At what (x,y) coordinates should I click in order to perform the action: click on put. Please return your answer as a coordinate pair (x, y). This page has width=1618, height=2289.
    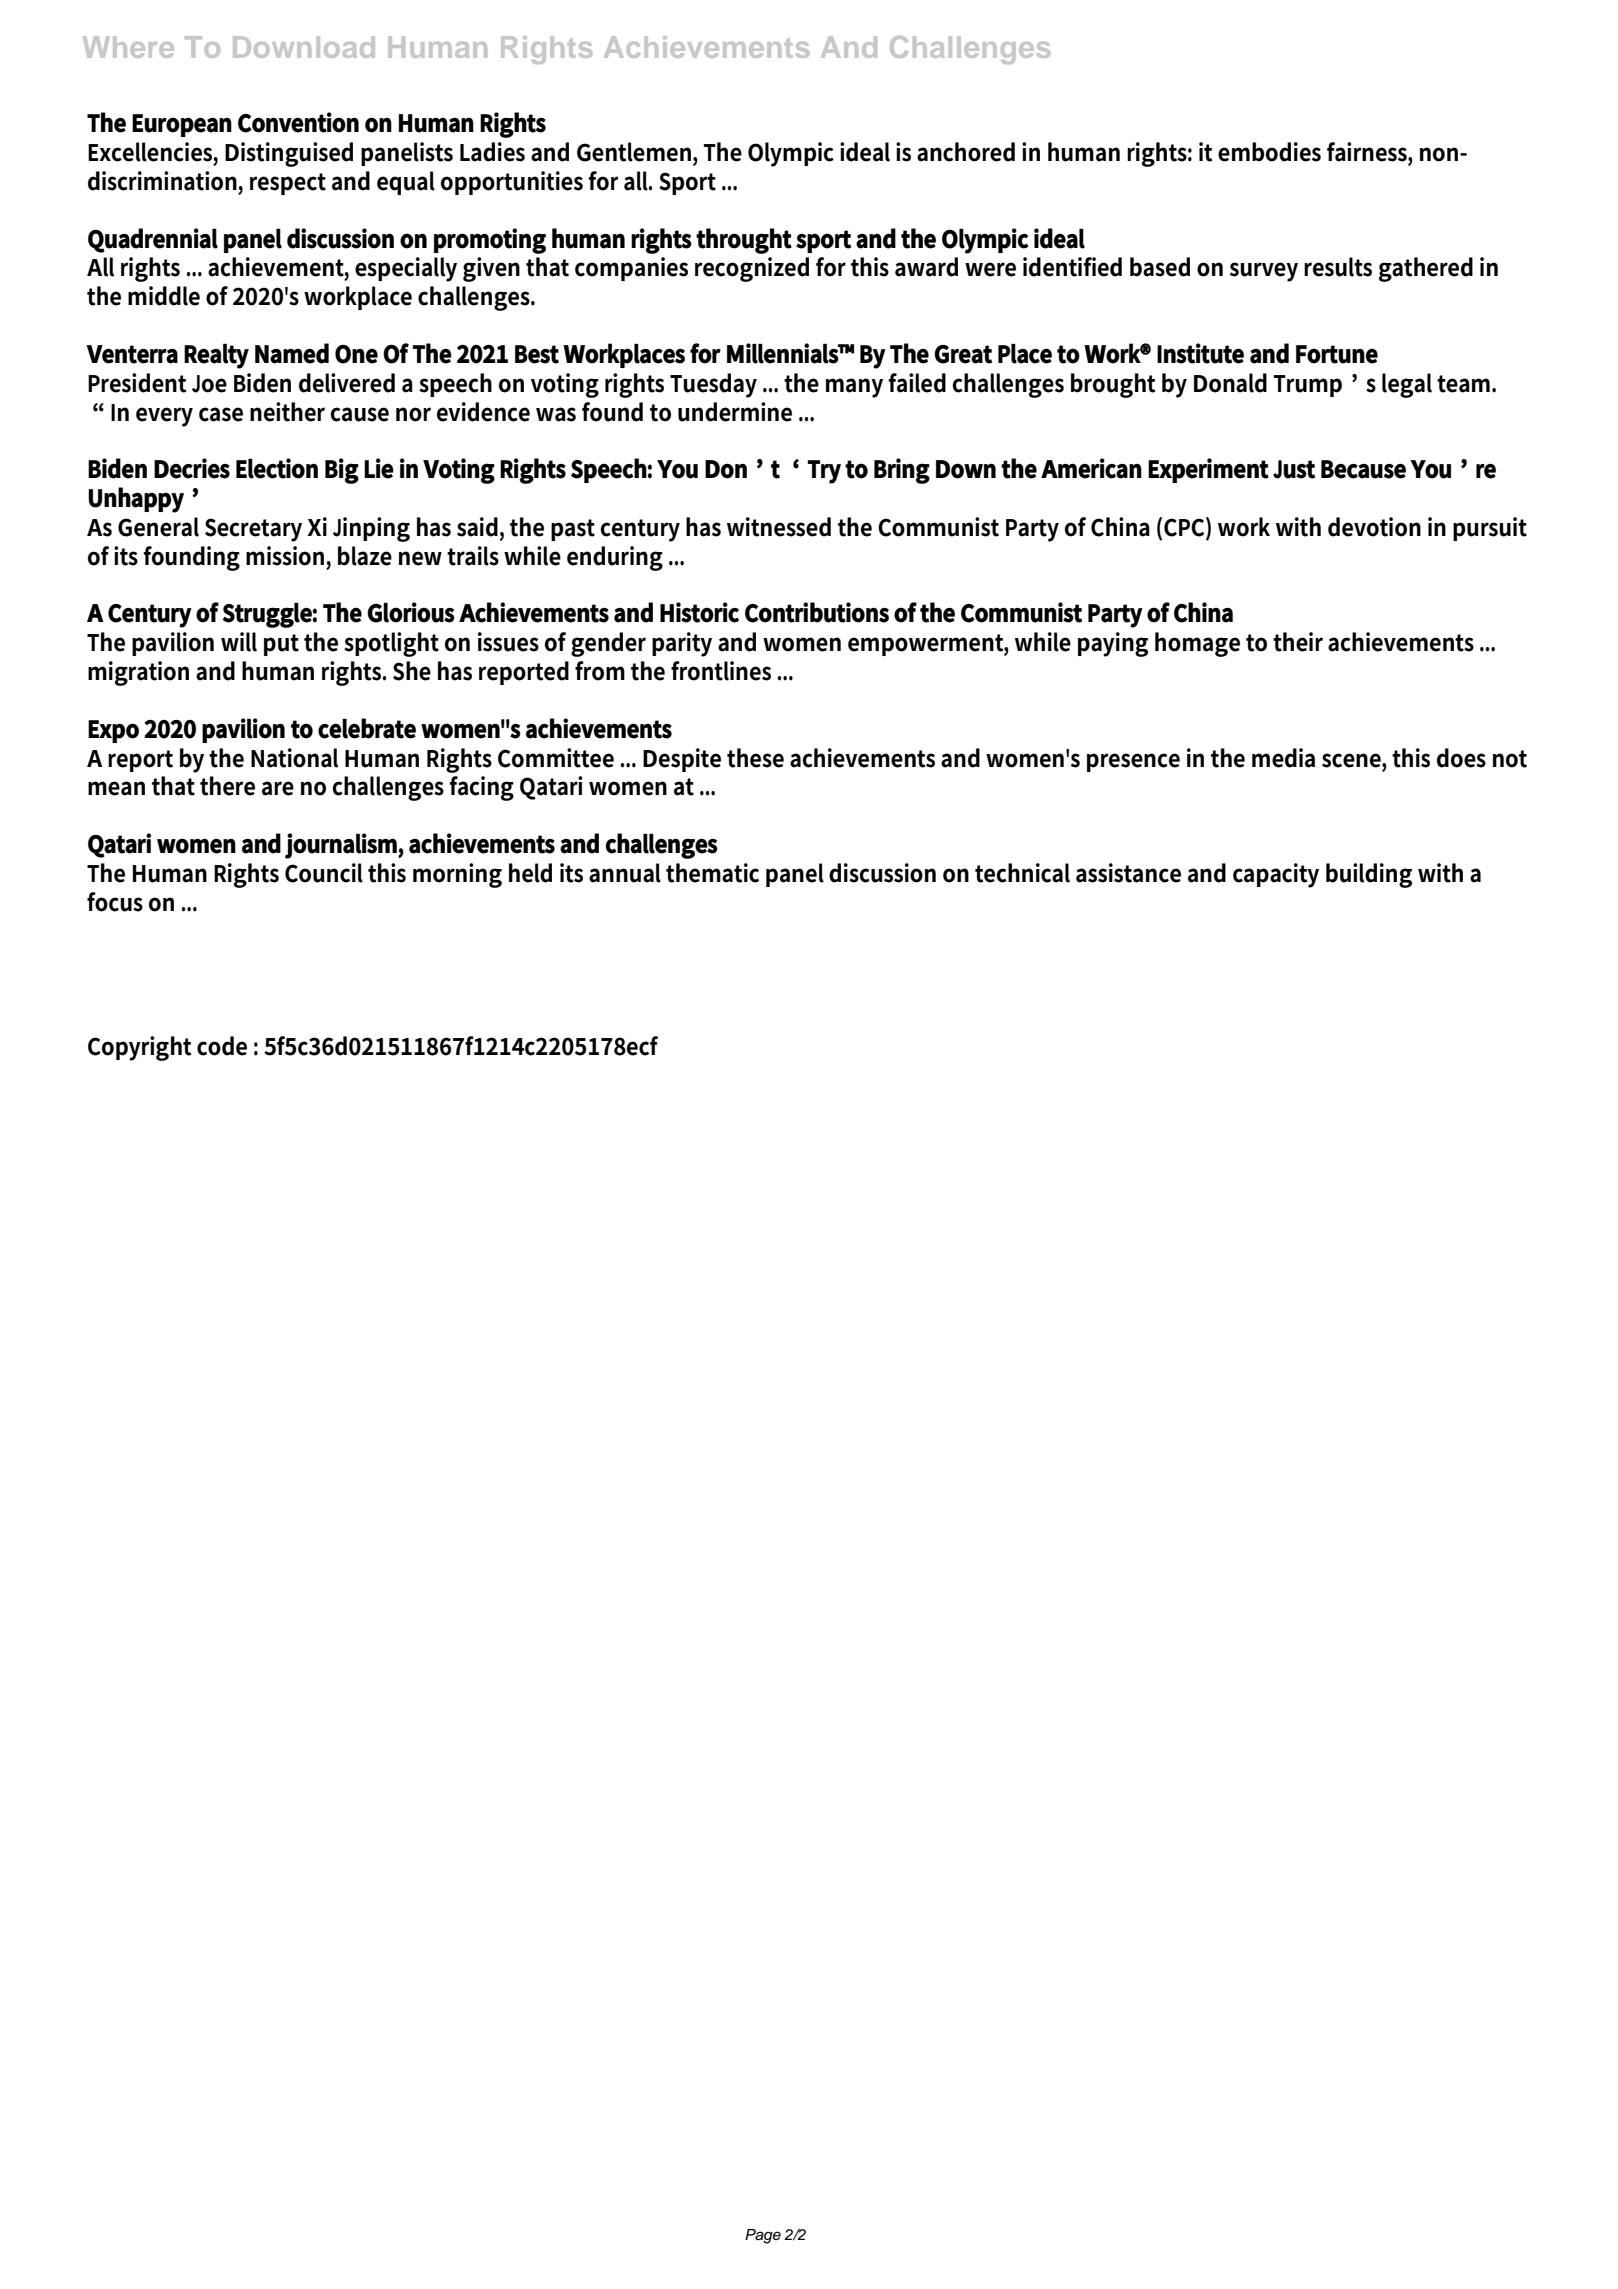
    Looking at the image, I should click on (281, 645).
